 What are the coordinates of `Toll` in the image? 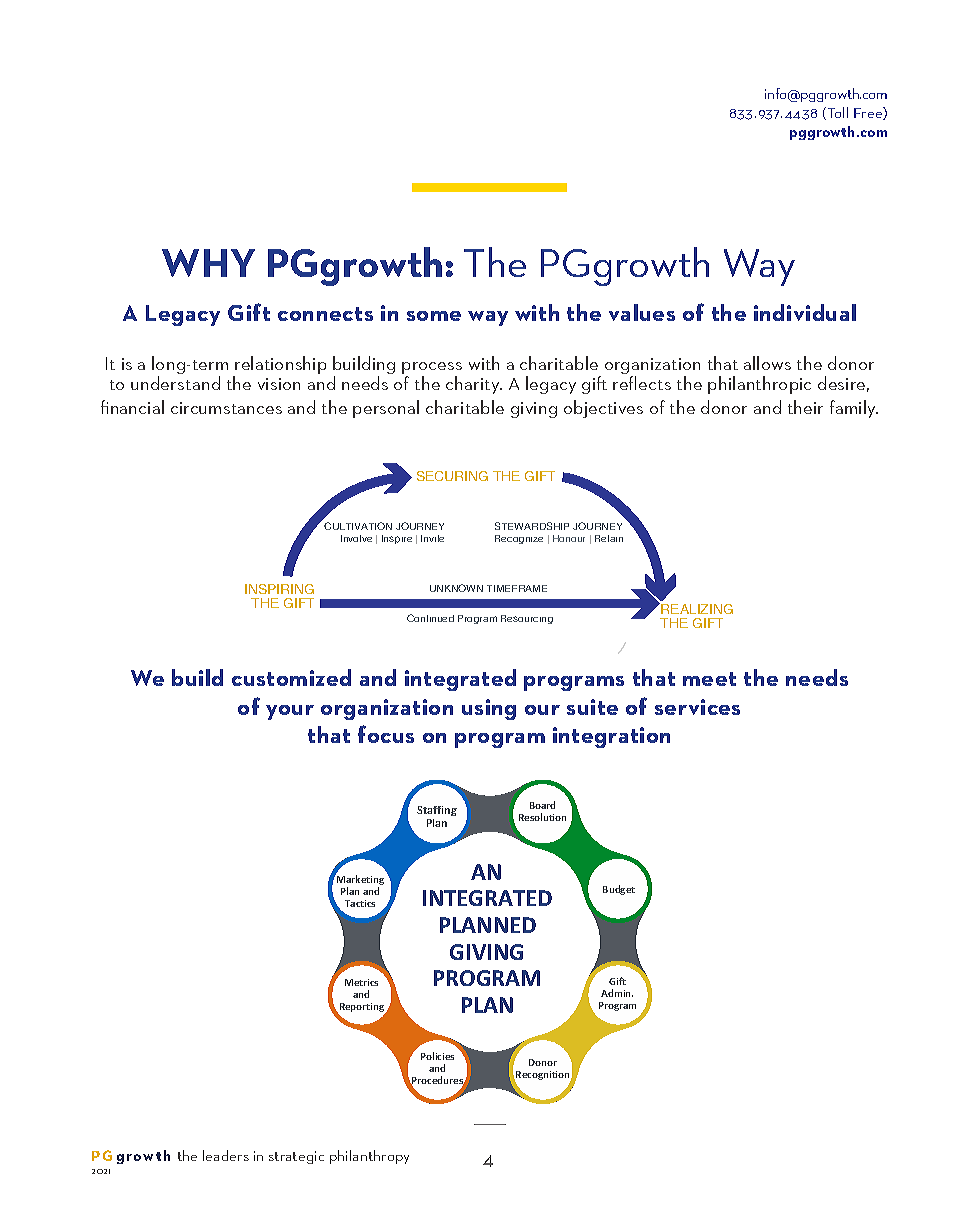 It's located at (836, 113).
